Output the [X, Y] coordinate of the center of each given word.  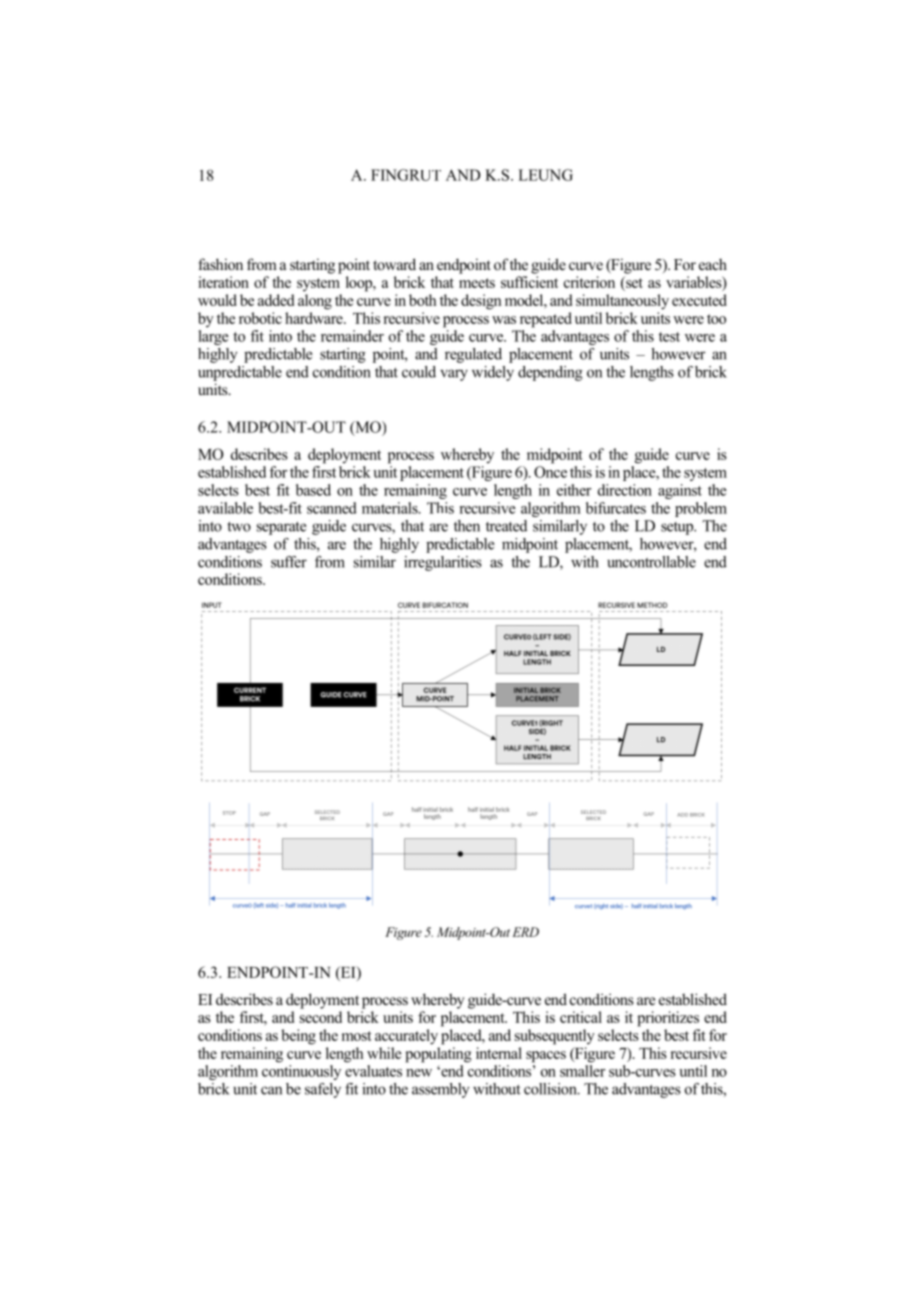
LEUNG [545, 175]
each [713, 264]
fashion [220, 264]
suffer [289, 562]
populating [438, 1055]
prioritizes [668, 1019]
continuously [301, 1072]
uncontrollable [651, 562]
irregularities [443, 563]
